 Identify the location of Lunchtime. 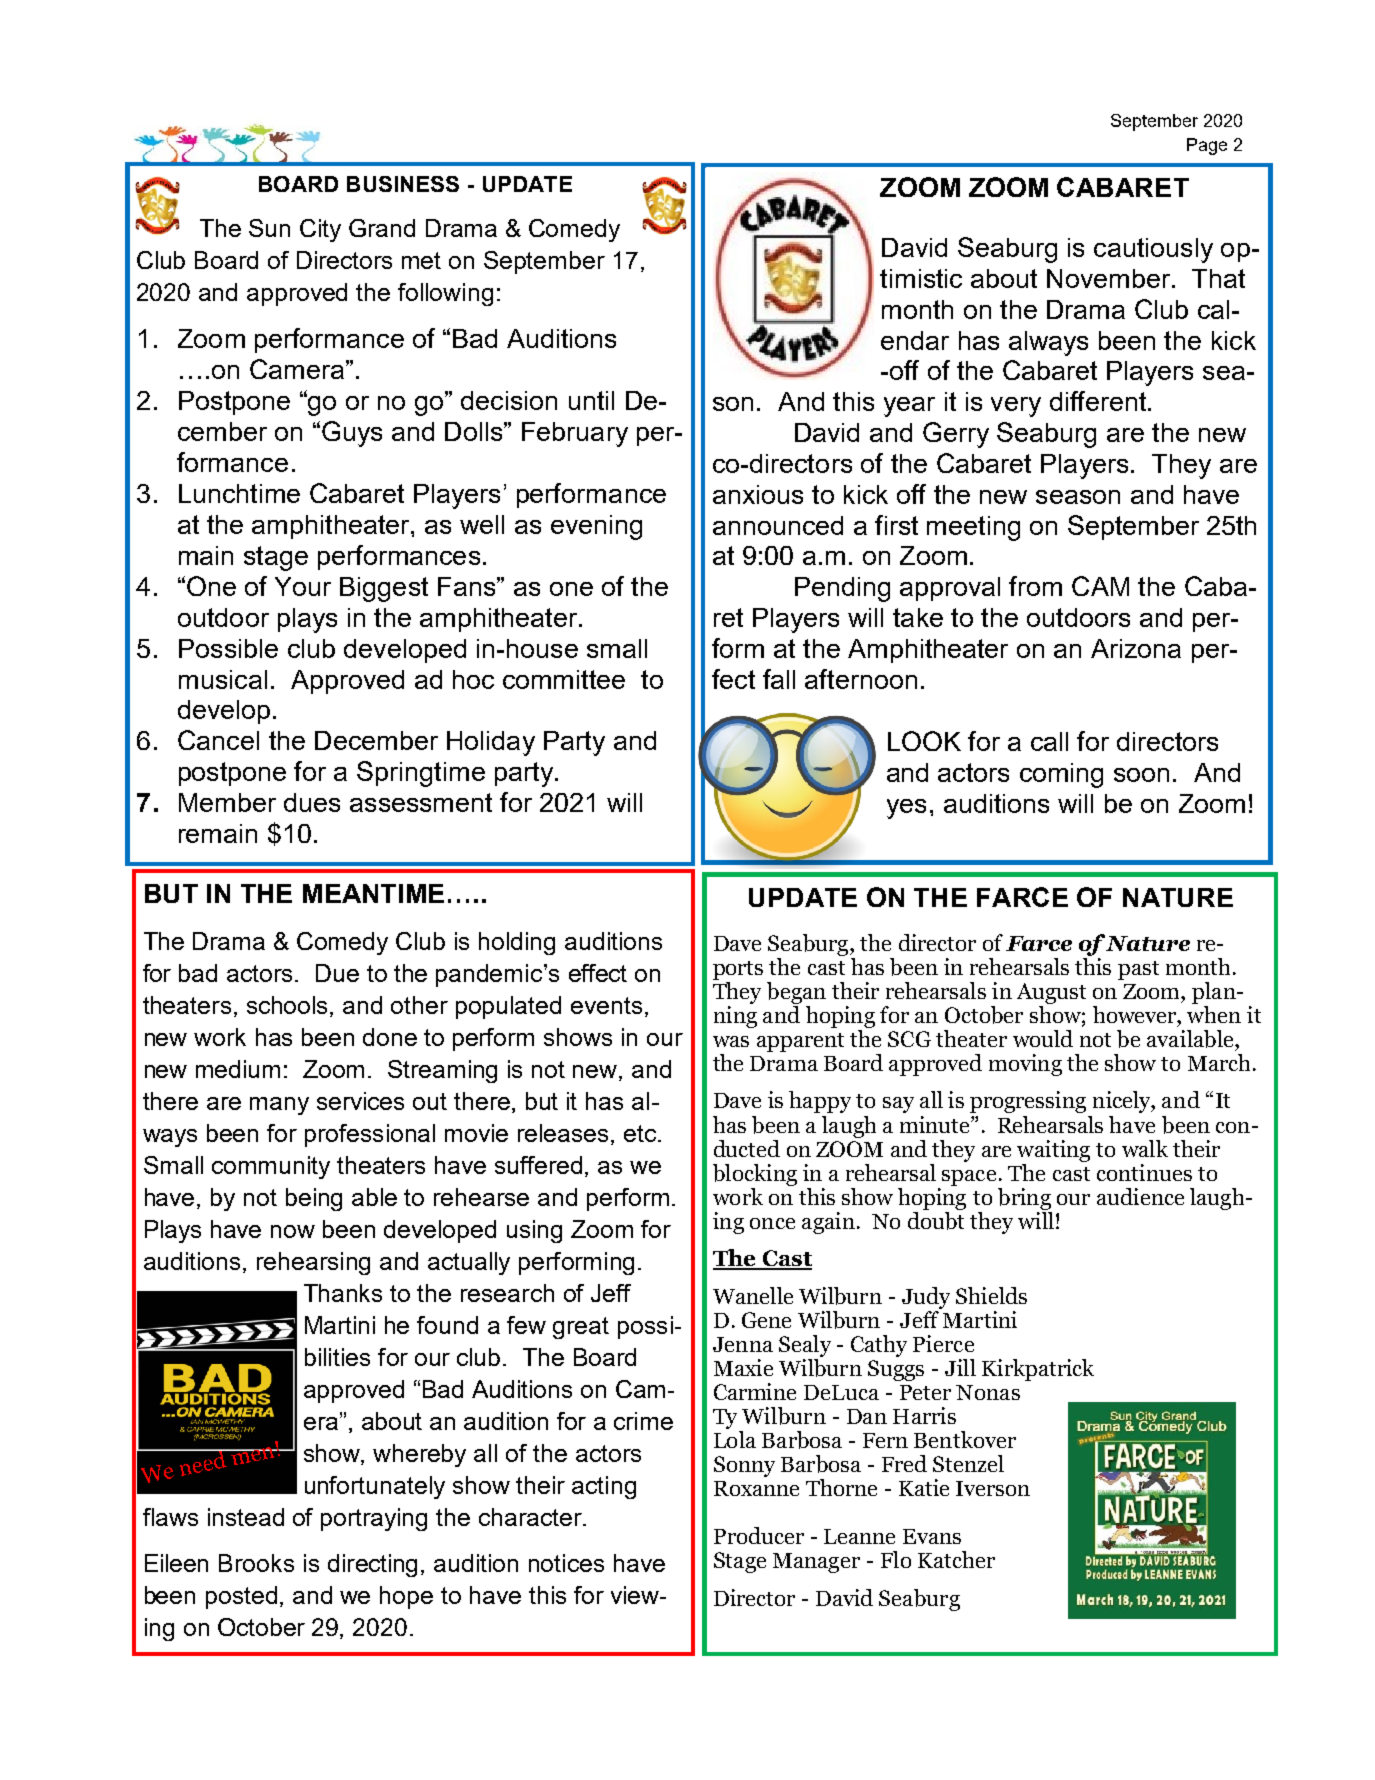
(239, 493).
